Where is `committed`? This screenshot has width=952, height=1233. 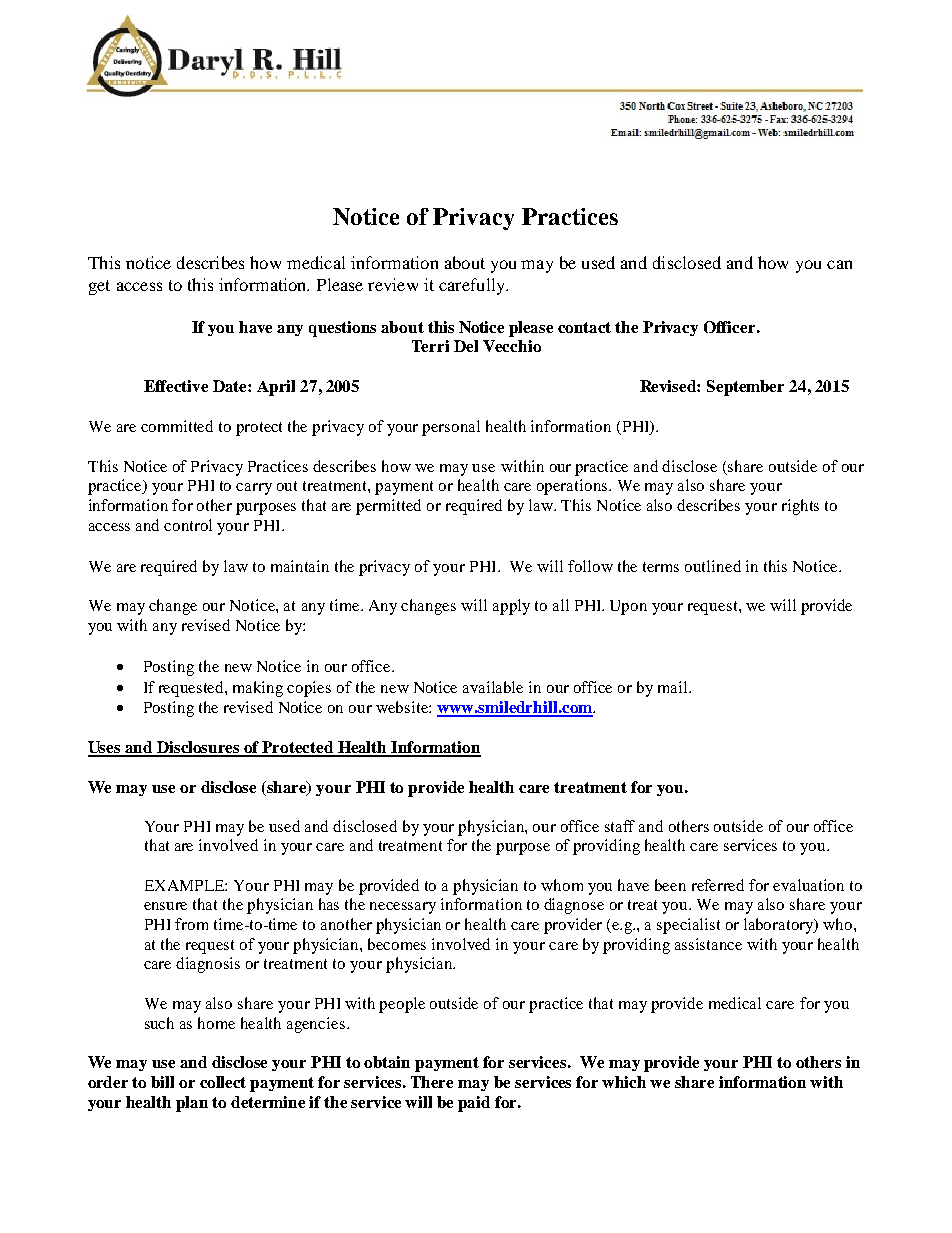 committed is located at coordinates (177, 426).
